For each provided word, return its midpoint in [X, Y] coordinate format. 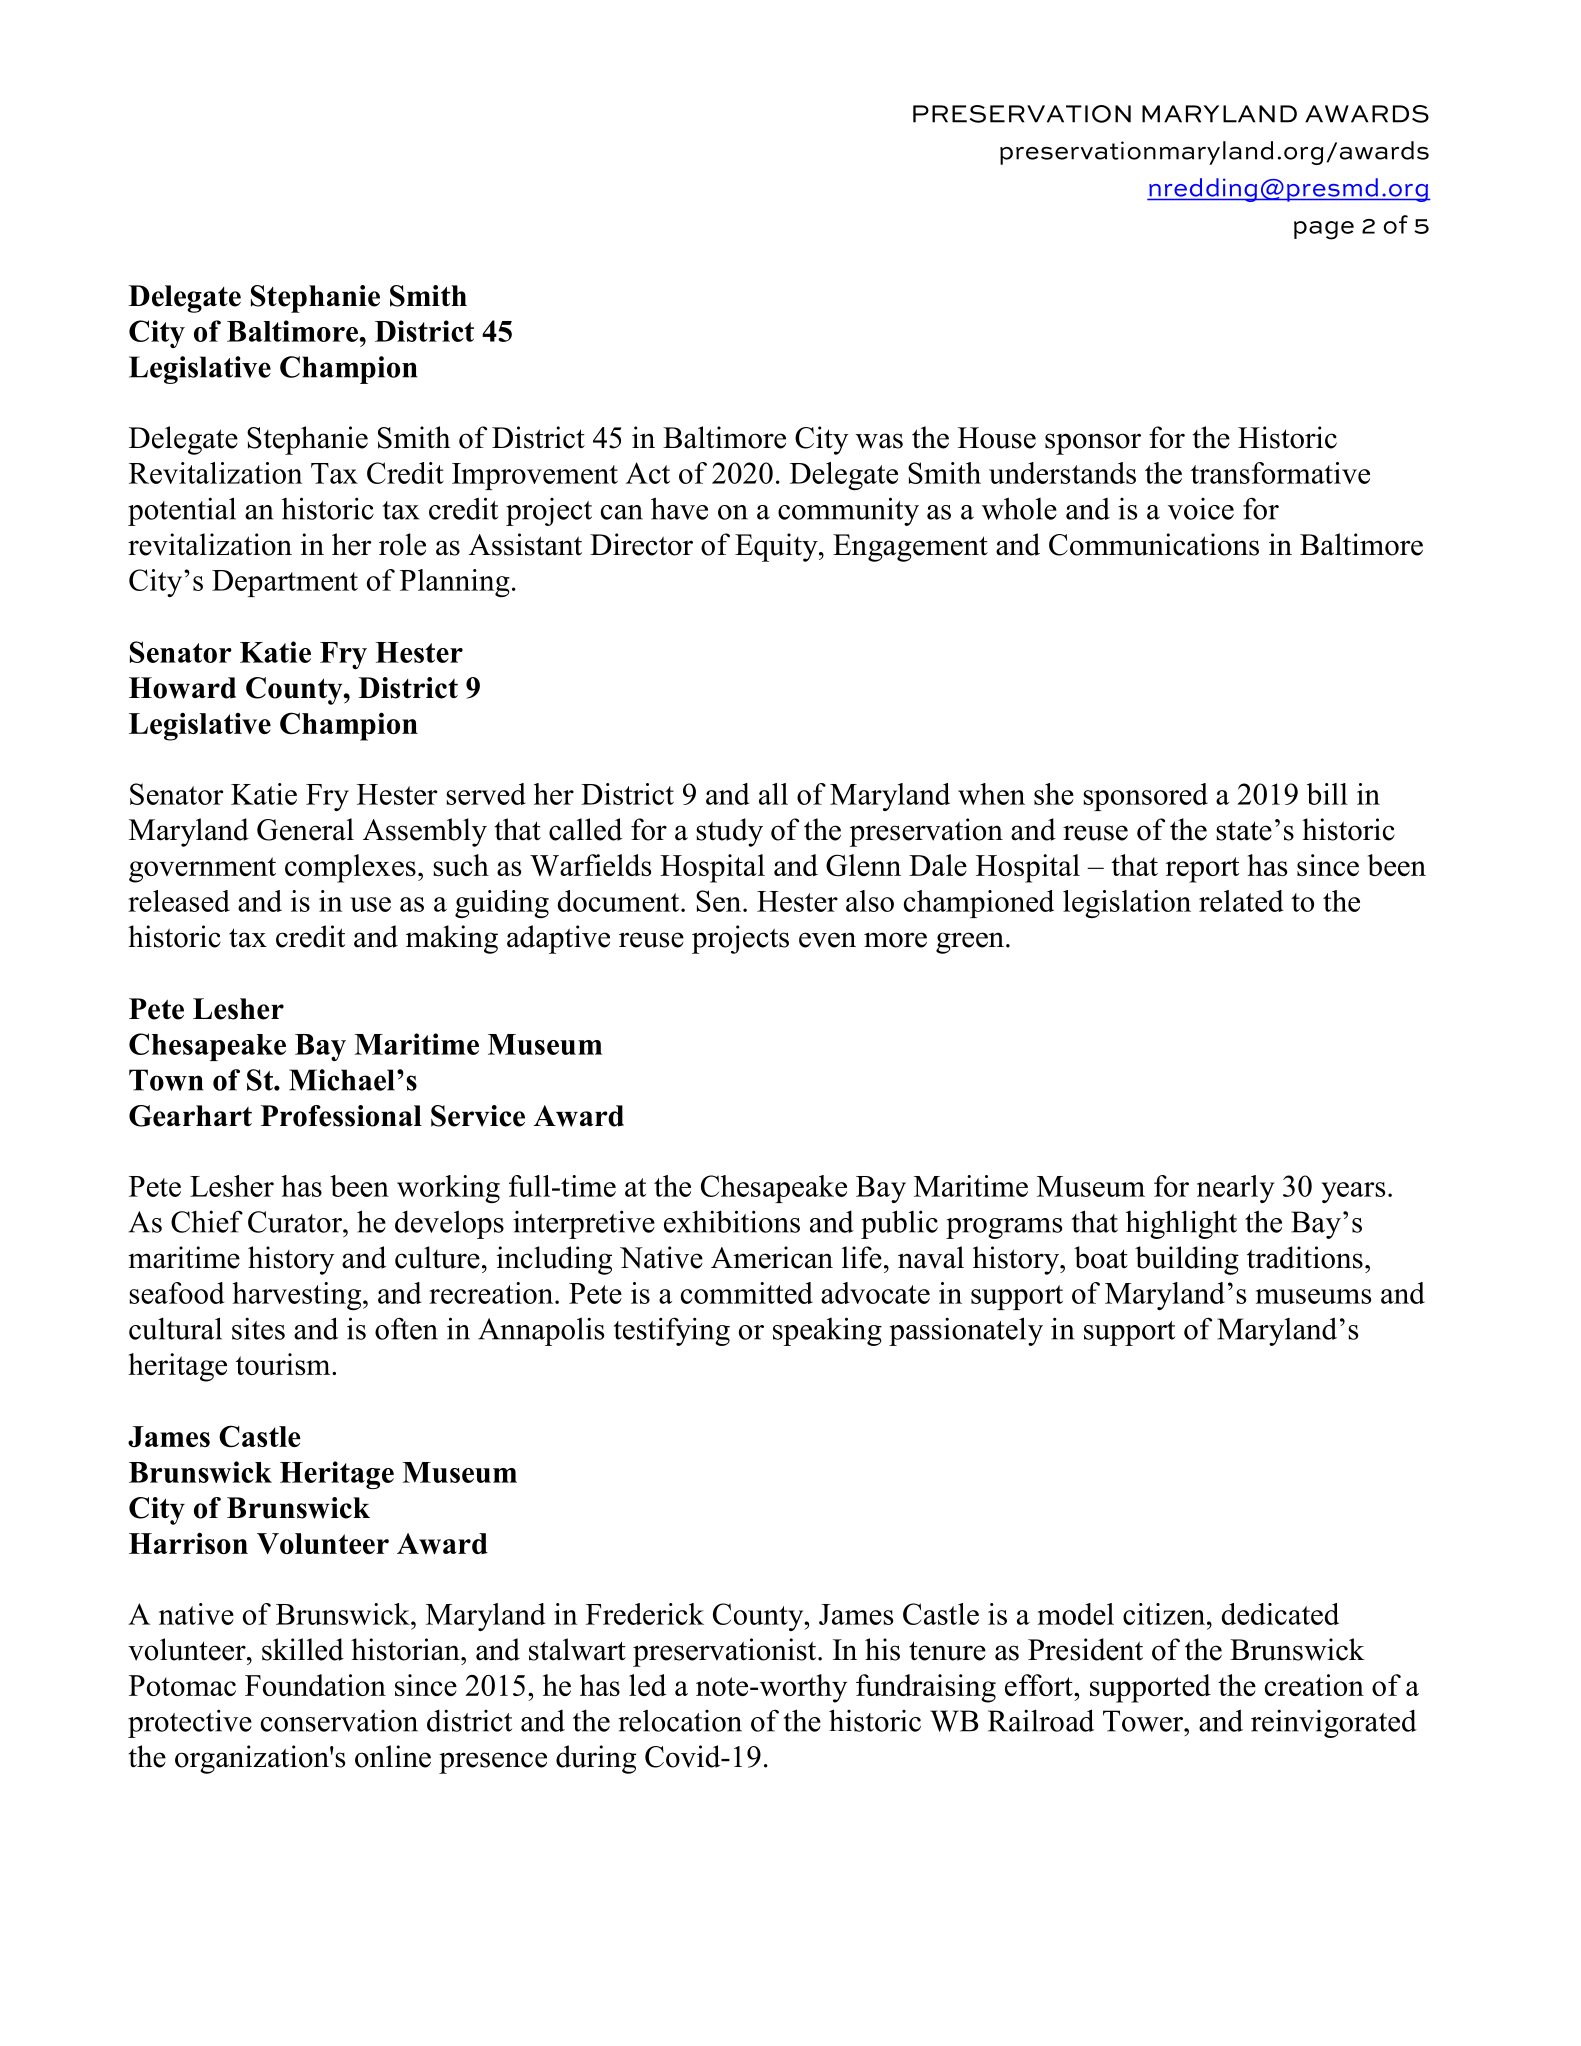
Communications [1154, 544]
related [1241, 901]
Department [285, 583]
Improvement [535, 476]
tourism [284, 1364]
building [1187, 1260]
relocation [680, 1720]
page [1324, 230]
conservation [339, 1721]
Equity [777, 547]
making [452, 939]
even [827, 940]
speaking [827, 1331]
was [879, 441]
